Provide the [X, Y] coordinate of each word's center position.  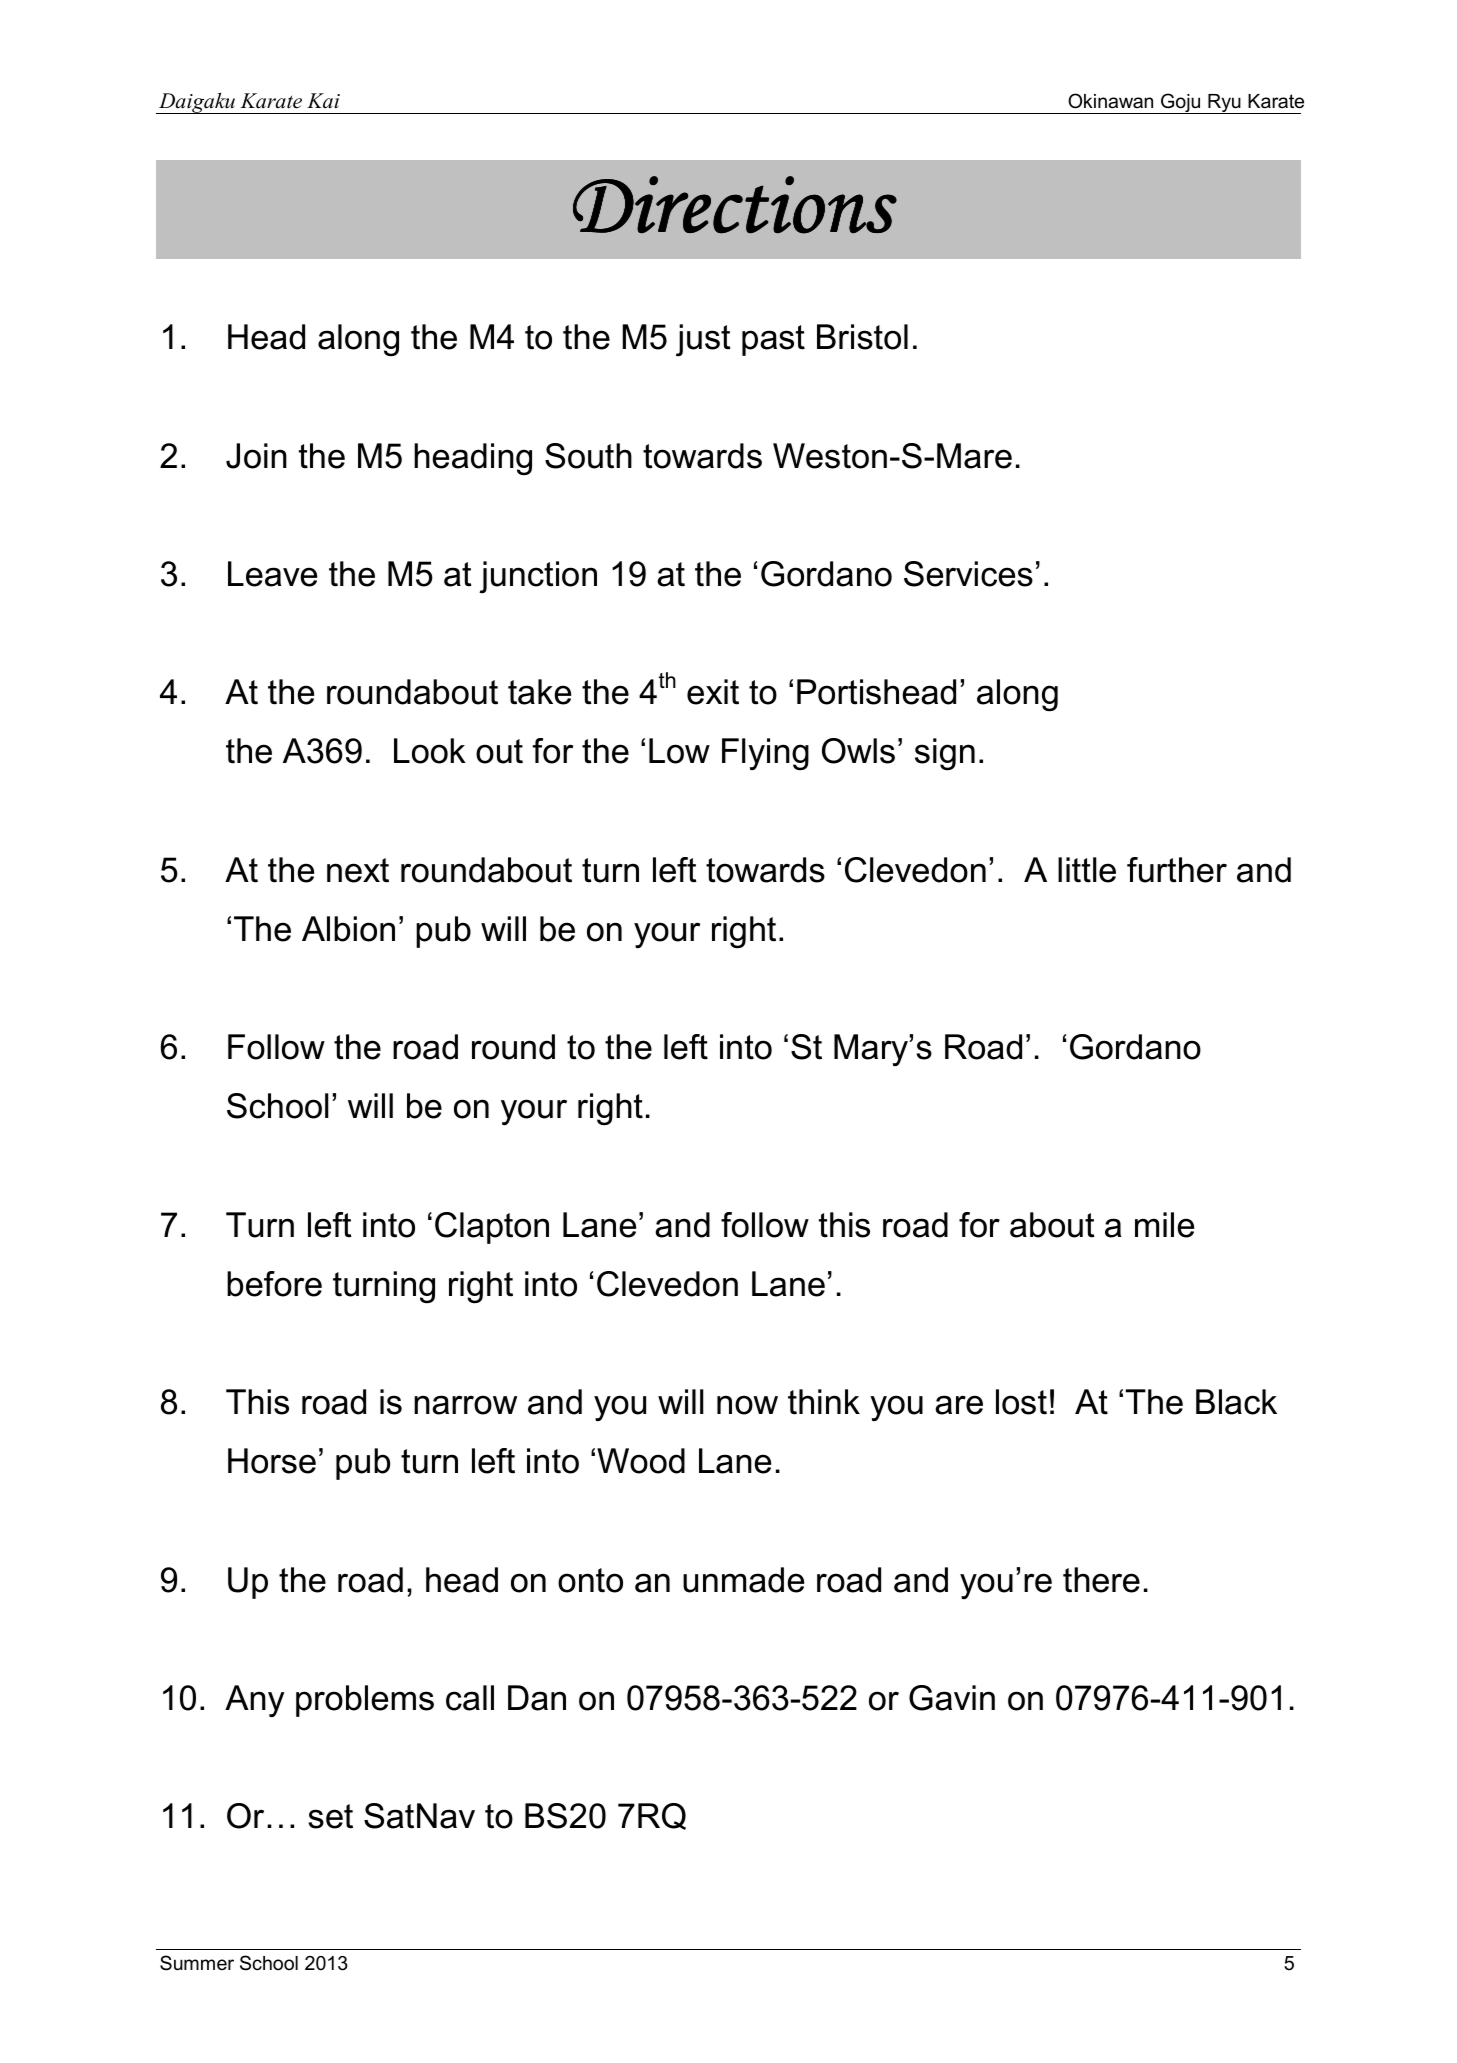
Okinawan [1110, 101]
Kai [323, 101]
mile [1164, 1225]
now [747, 1405]
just [703, 340]
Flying [765, 754]
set [330, 1816]
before [274, 1284]
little [1087, 870]
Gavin [952, 1698]
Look [430, 751]
